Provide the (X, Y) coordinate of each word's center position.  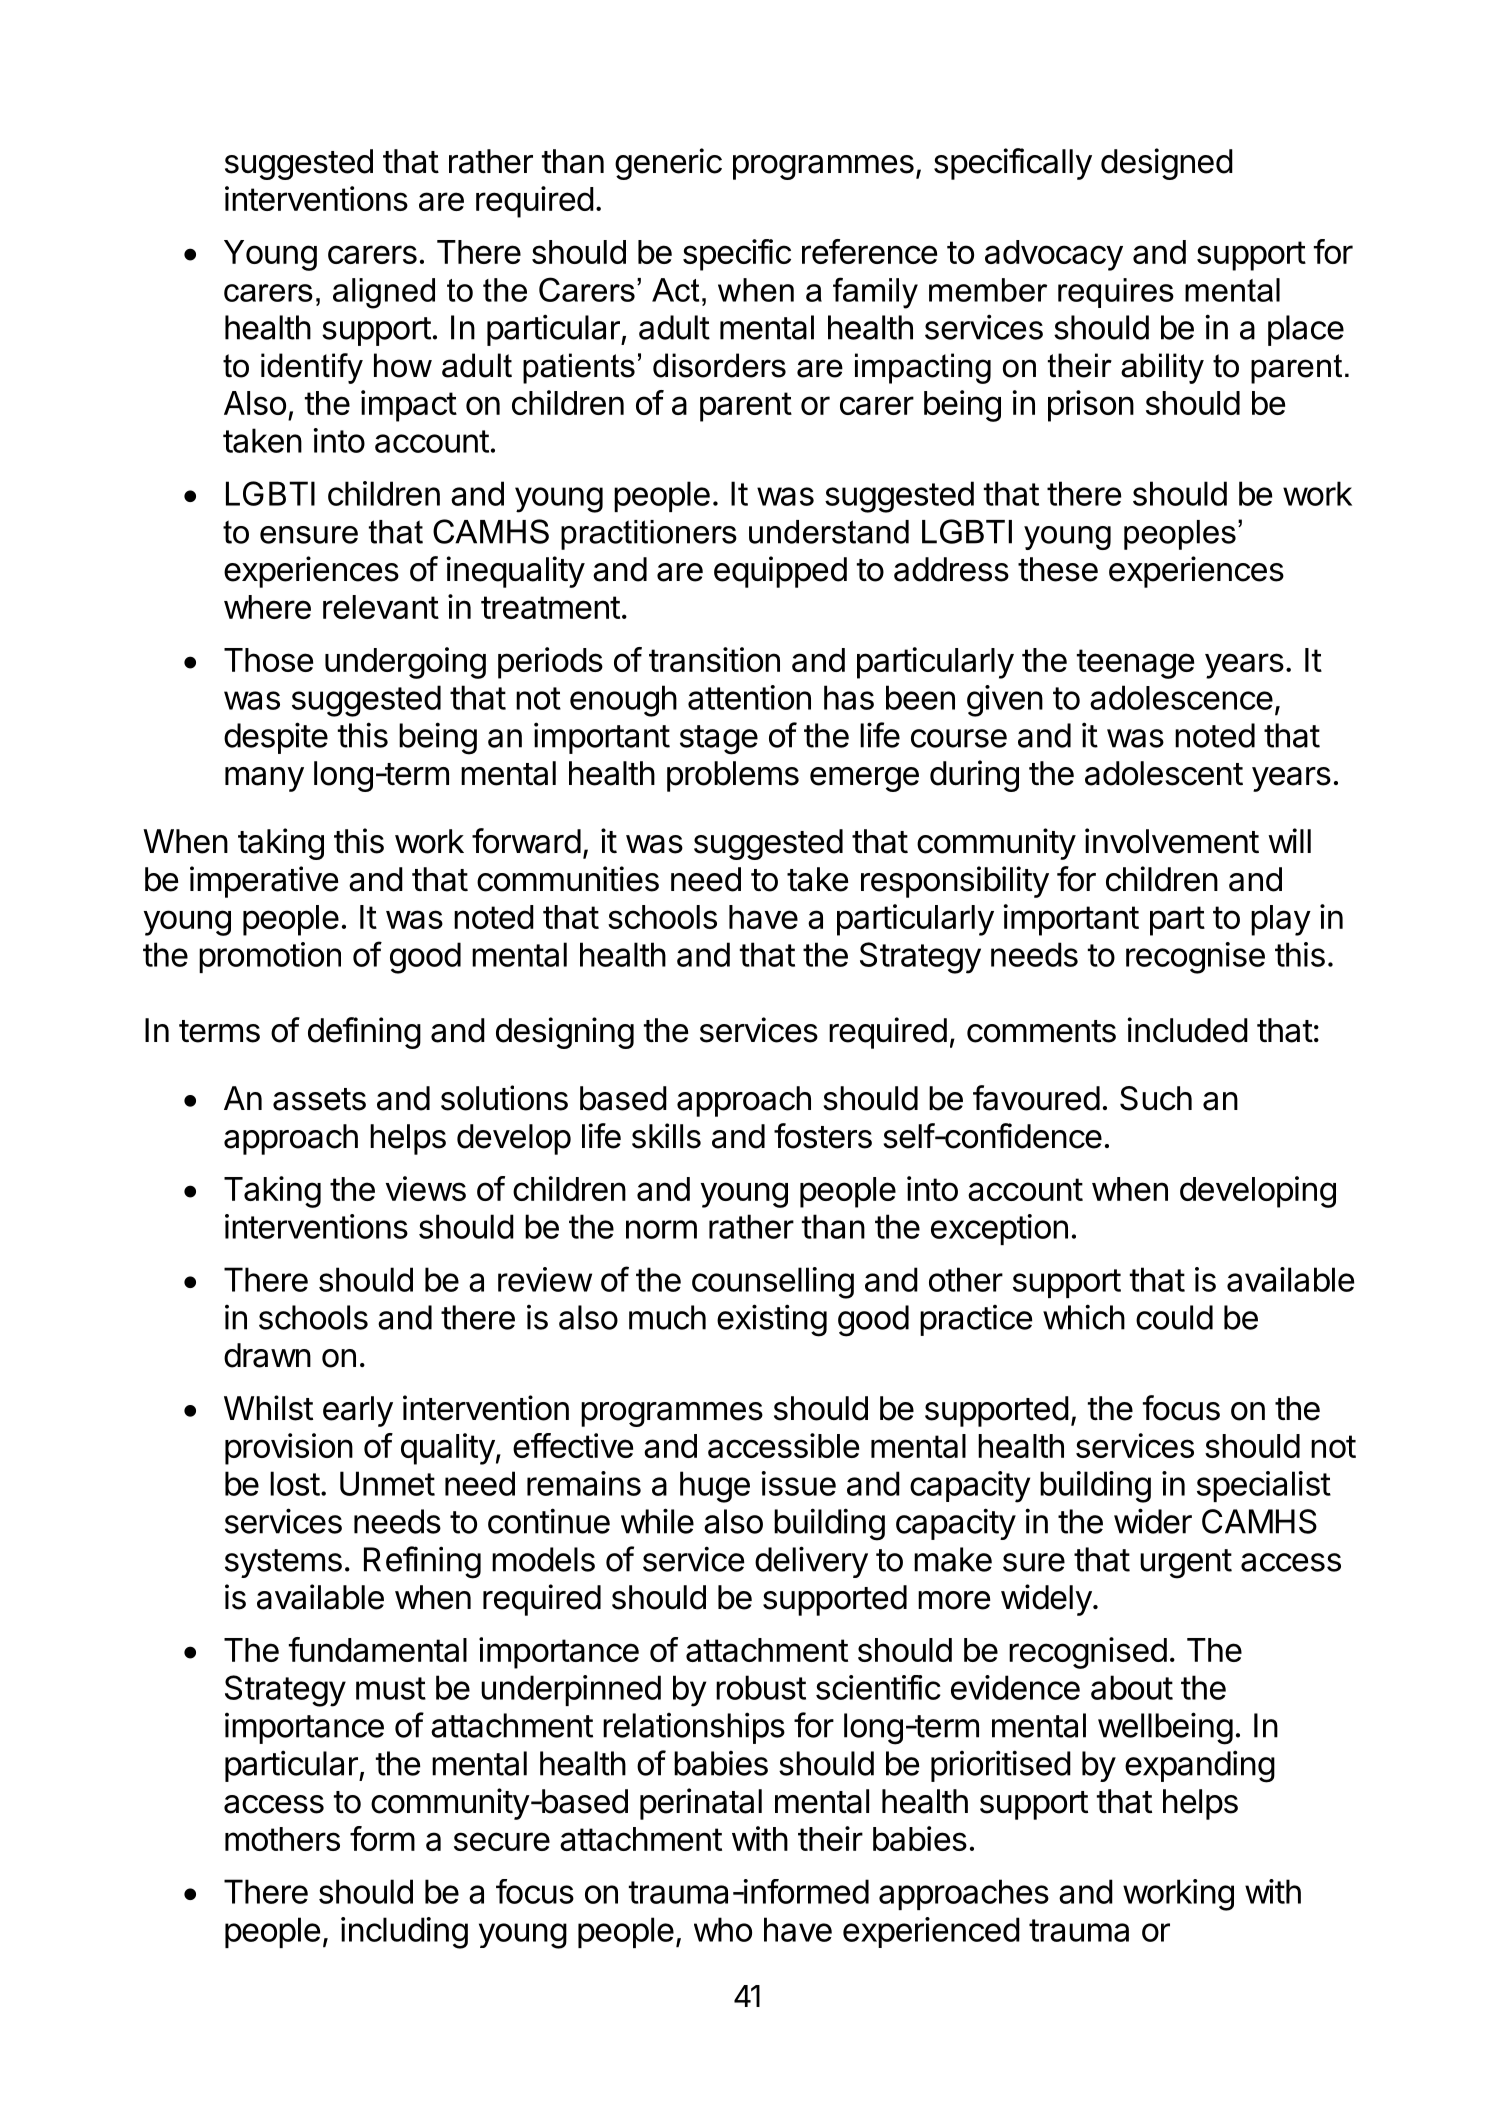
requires (1116, 293)
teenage (1135, 664)
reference (869, 251)
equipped (780, 572)
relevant (381, 607)
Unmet (387, 1483)
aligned (384, 293)
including (404, 1933)
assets (319, 1099)
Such (1156, 1098)
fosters (823, 1136)
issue (799, 1483)
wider (1153, 1521)
